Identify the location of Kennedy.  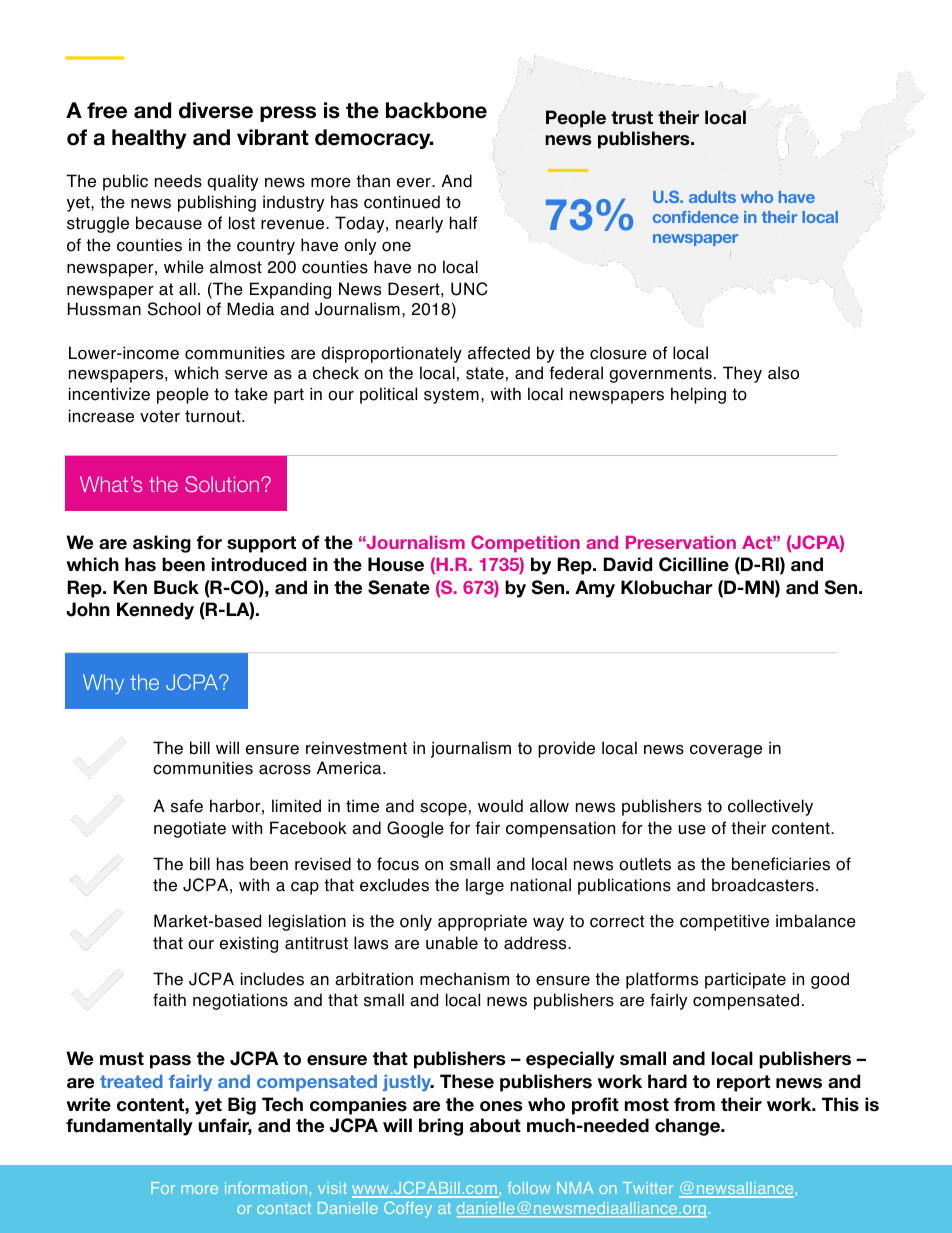
(155, 611).
